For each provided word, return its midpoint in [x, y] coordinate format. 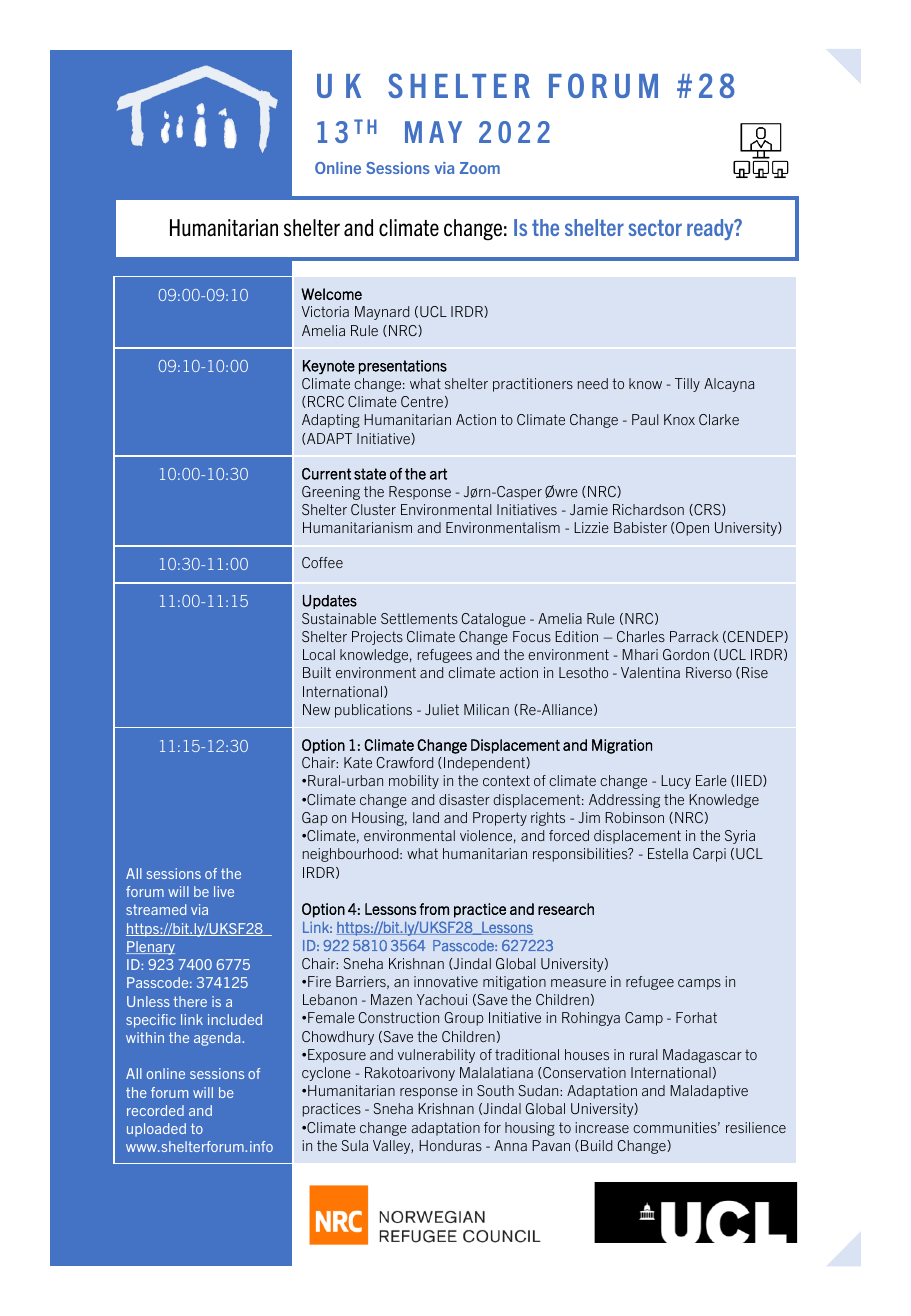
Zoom [480, 168]
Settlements [419, 618]
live [224, 891]
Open [692, 529]
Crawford [404, 762]
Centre [422, 401]
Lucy [676, 782]
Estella [668, 853]
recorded [155, 1110]
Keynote [329, 367]
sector [655, 228]
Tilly [687, 385]
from [434, 909]
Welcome [331, 294]
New [316, 709]
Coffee [322, 562]
